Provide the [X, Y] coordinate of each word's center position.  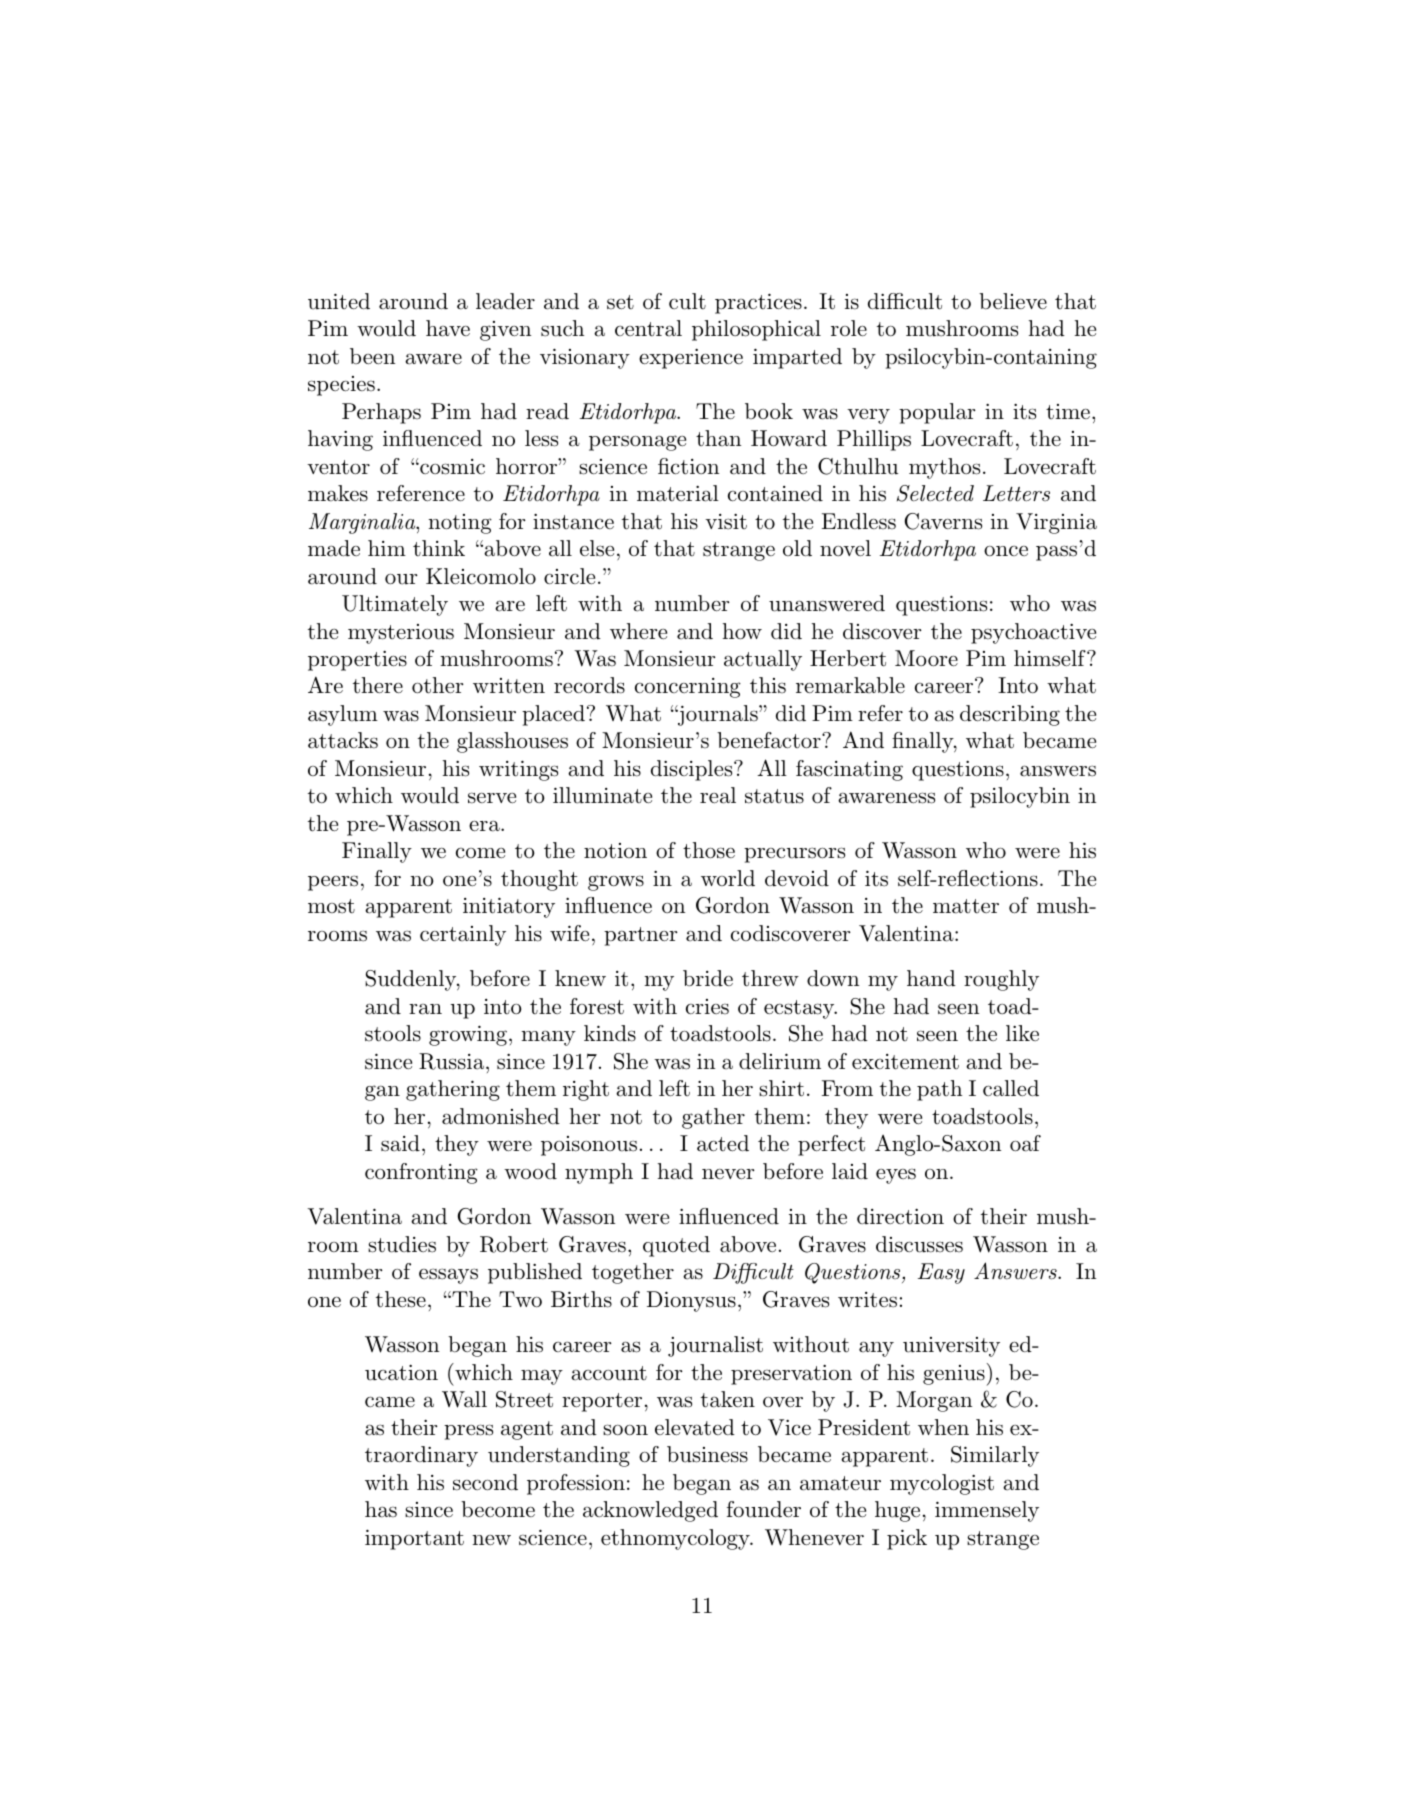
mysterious [401, 634]
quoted [676, 1246]
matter [966, 906]
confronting [421, 1173]
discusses [919, 1244]
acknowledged [650, 1511]
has [381, 1509]
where [638, 631]
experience [691, 359]
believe [1013, 301]
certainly [463, 935]
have [448, 328]
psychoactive [1033, 633]
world [728, 878]
